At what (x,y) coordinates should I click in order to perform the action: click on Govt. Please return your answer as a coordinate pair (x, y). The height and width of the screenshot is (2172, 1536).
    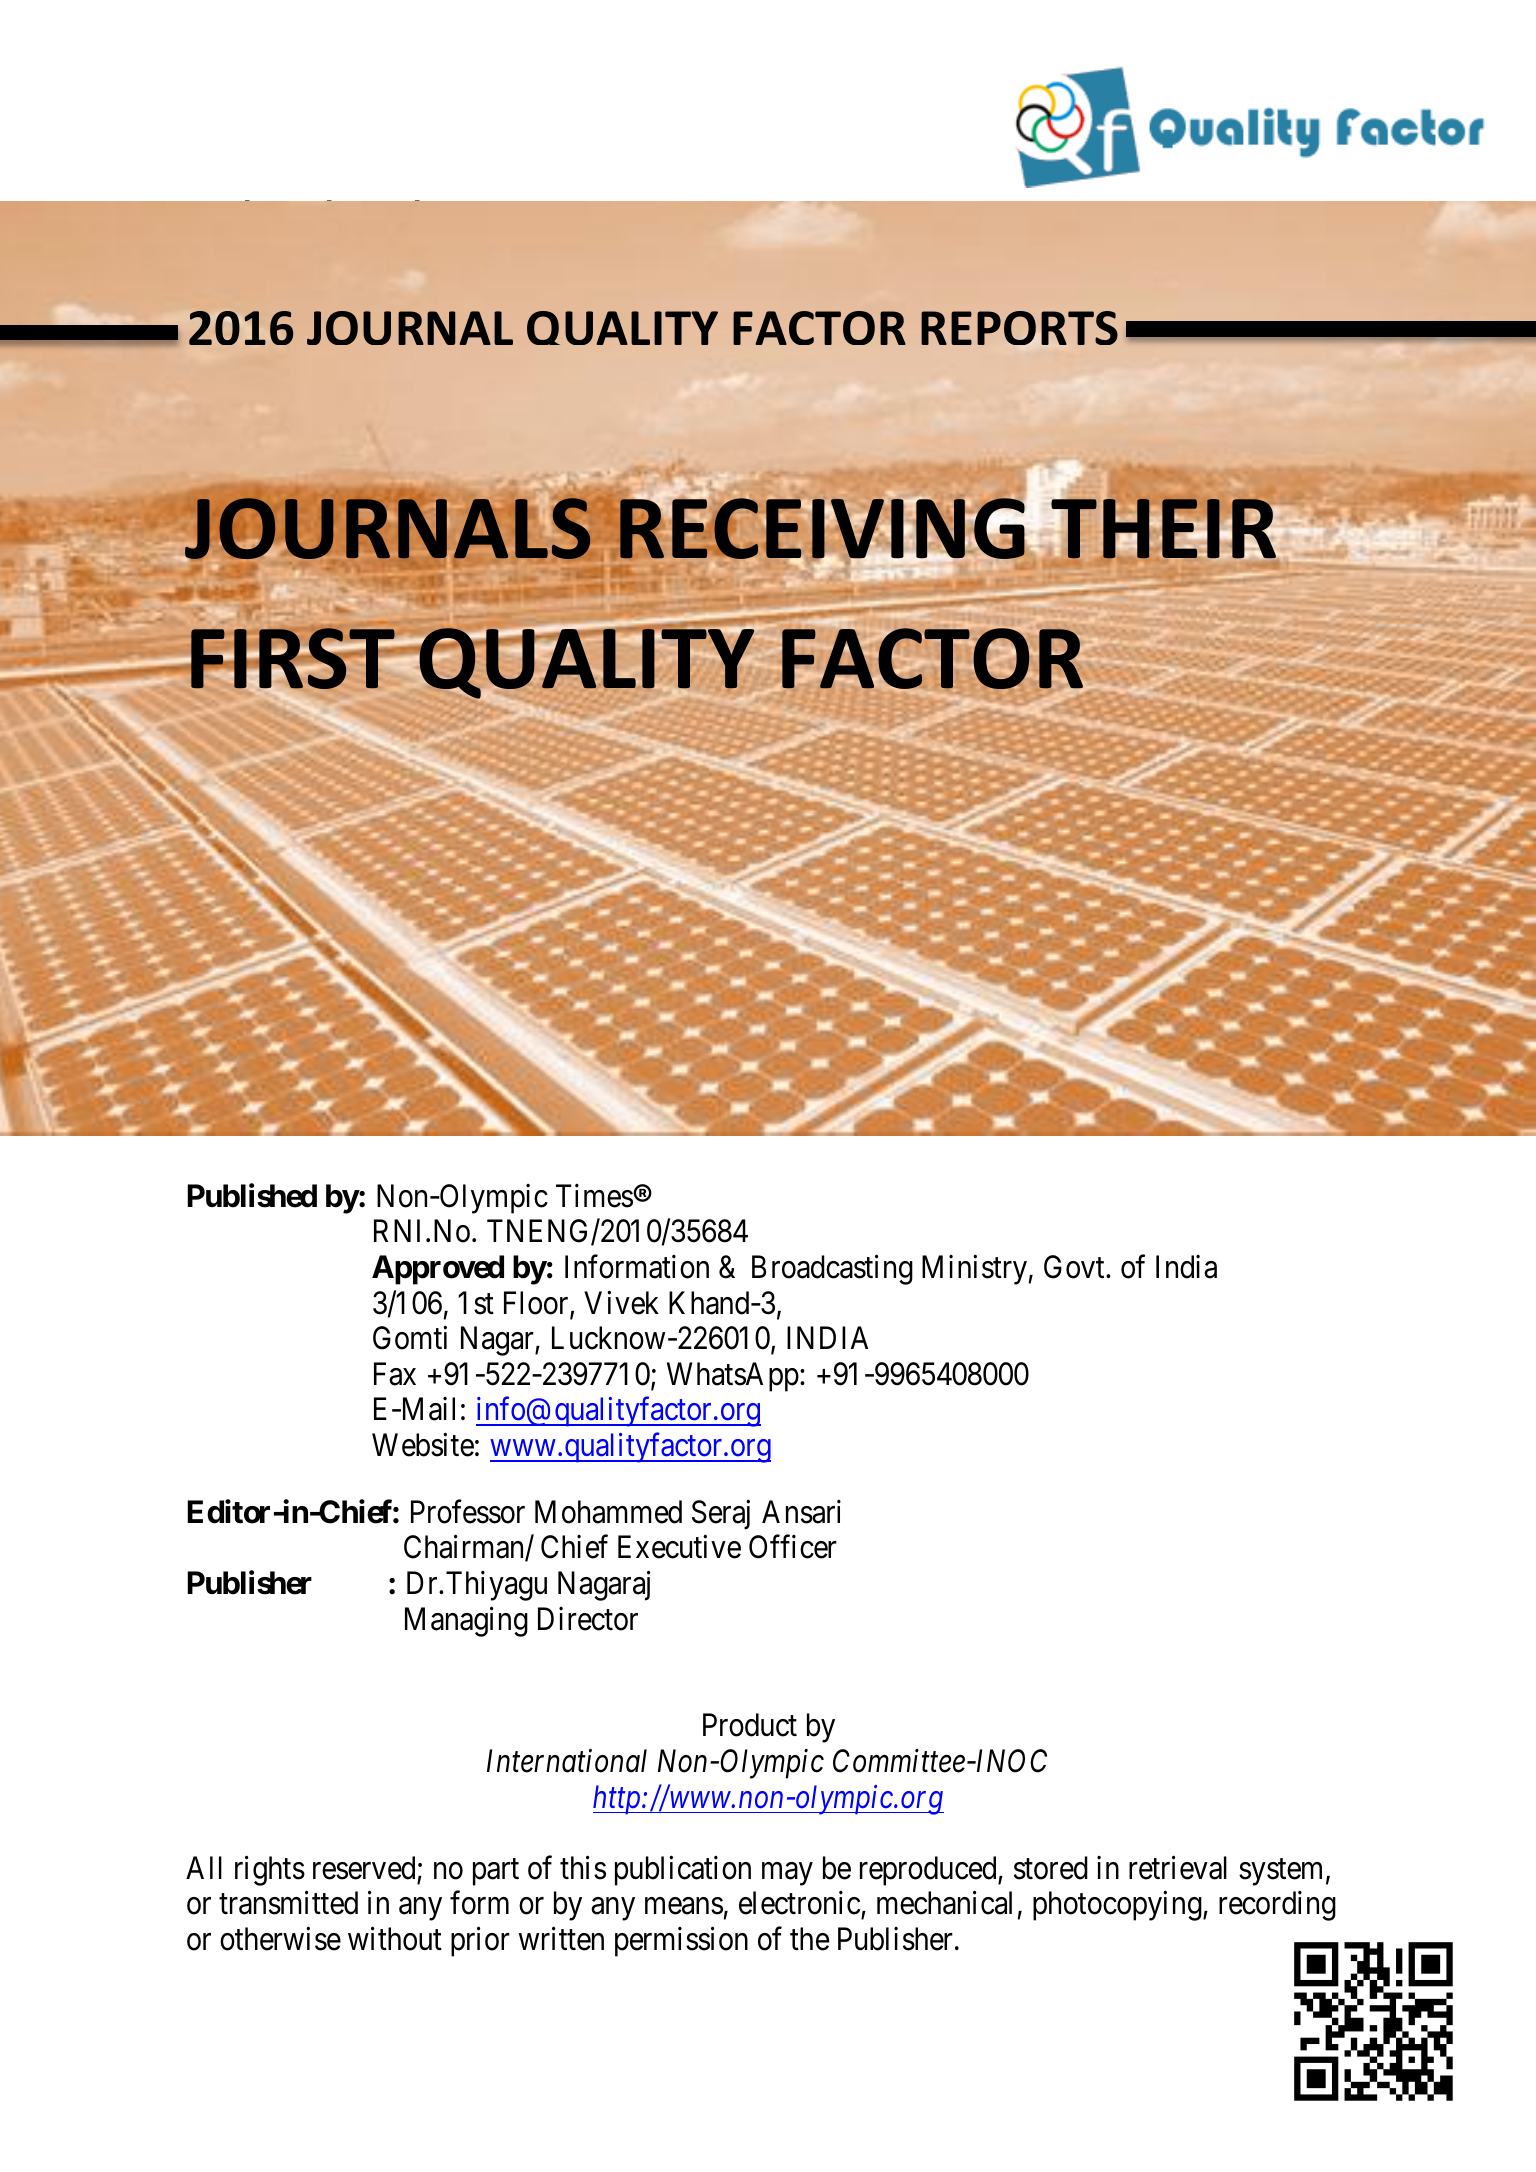
    Looking at the image, I should click on (1075, 1267).
